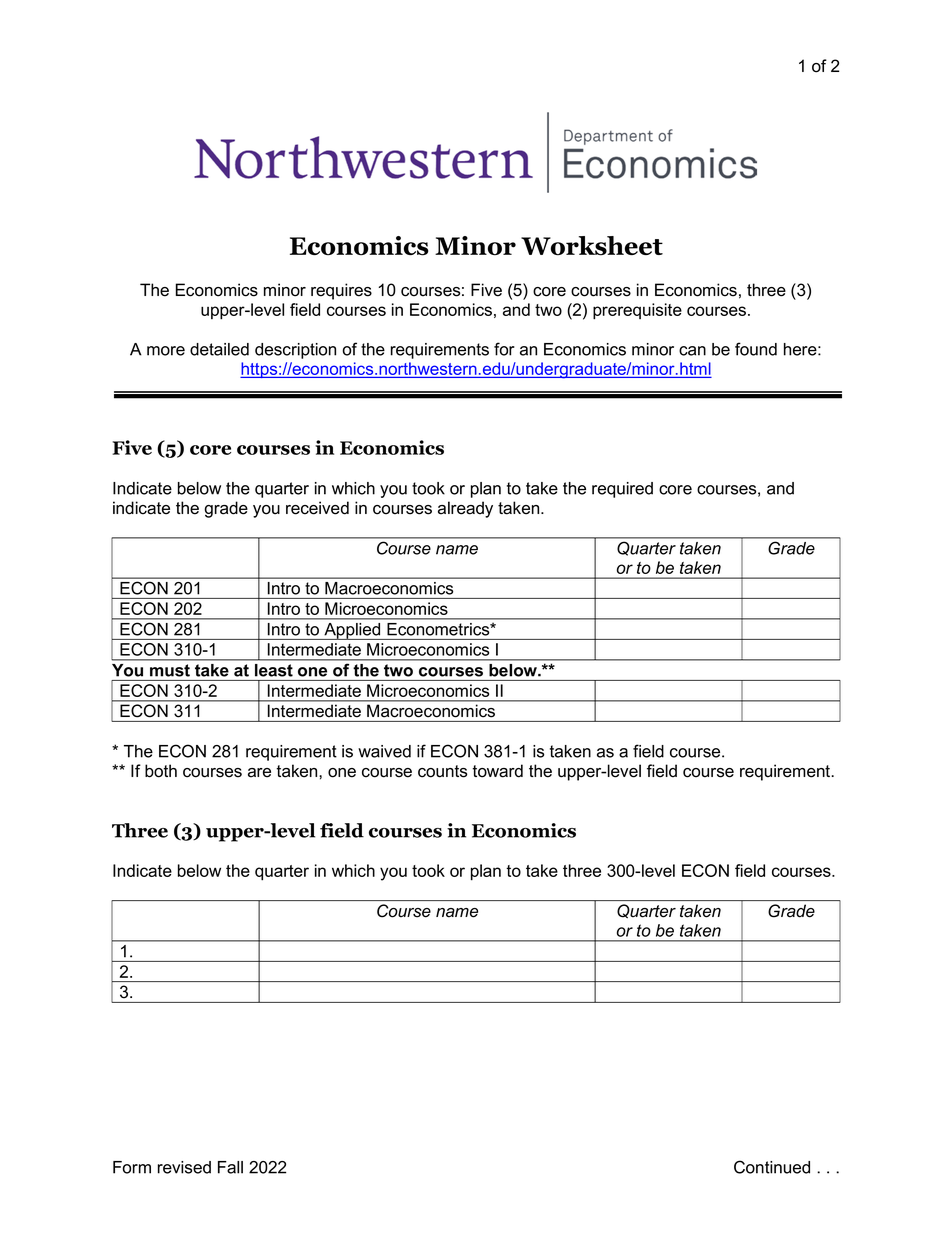  What do you see at coordinates (230, 1167) in the image?
I see `Fall` at bounding box center [230, 1167].
